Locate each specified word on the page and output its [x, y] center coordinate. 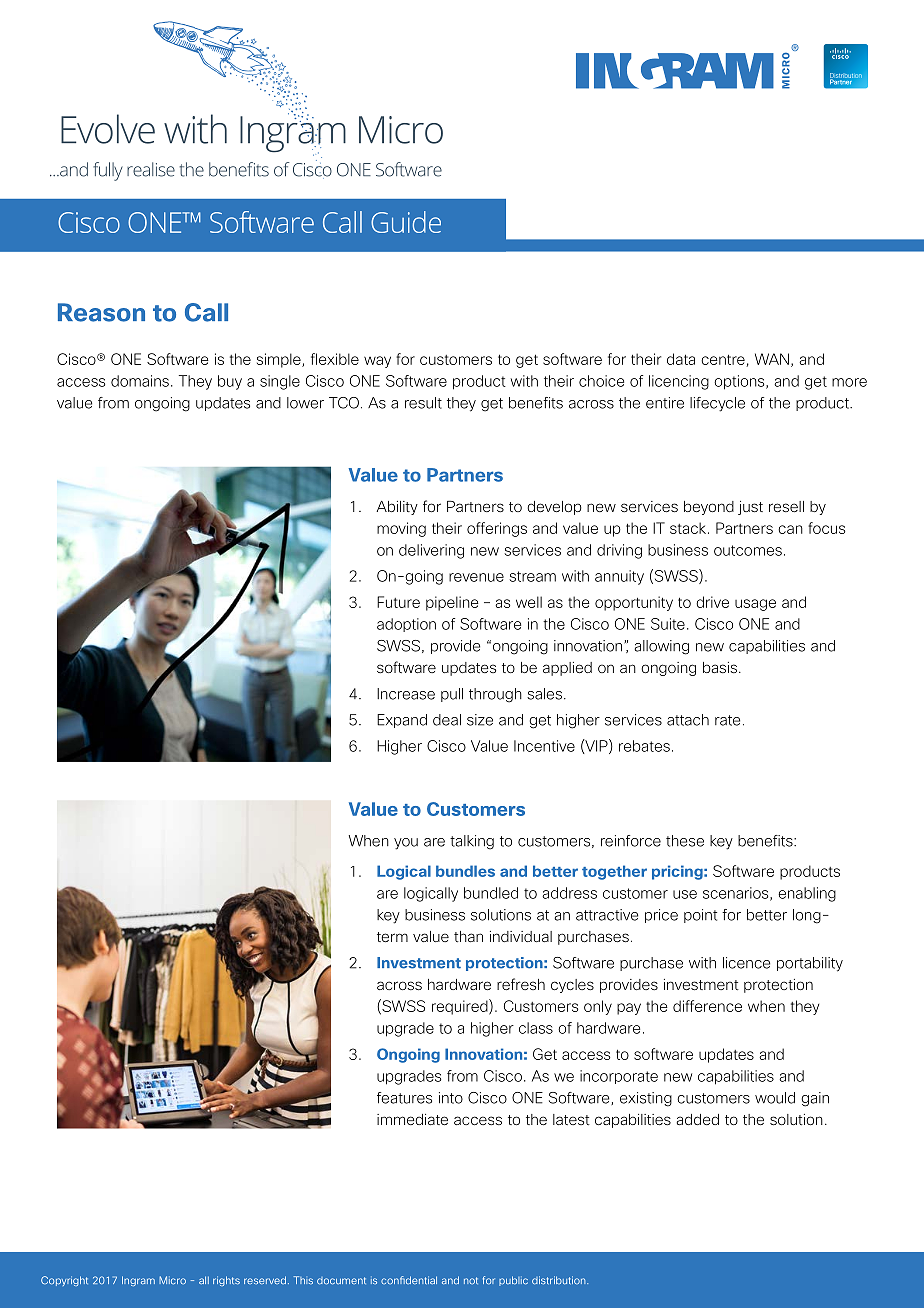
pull [452, 695]
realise [151, 169]
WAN [772, 359]
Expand [402, 721]
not [471, 1280]
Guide [406, 222]
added [698, 1119]
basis [721, 667]
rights [226, 1281]
